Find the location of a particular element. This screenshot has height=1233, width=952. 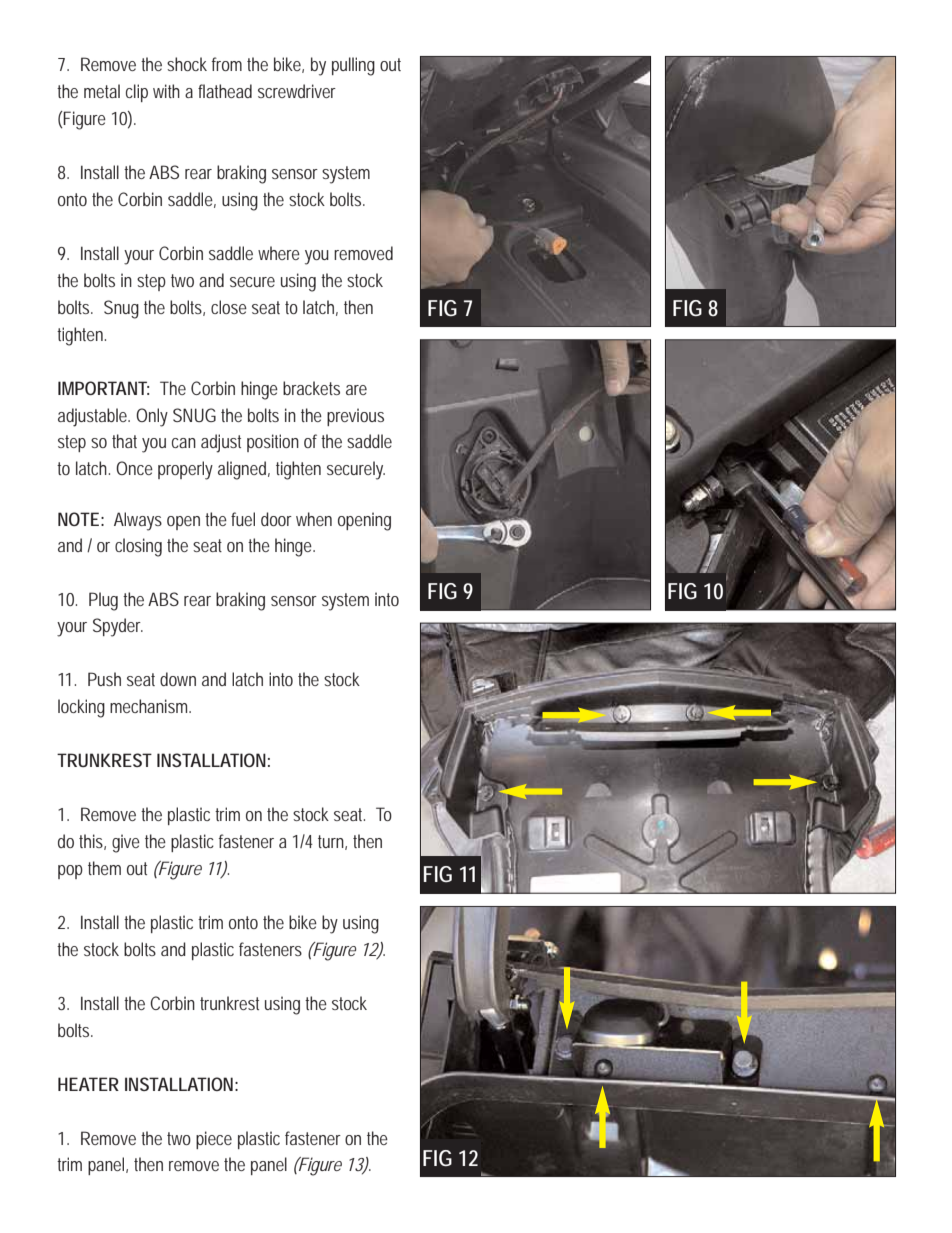

where is located at coordinates (279, 253).
